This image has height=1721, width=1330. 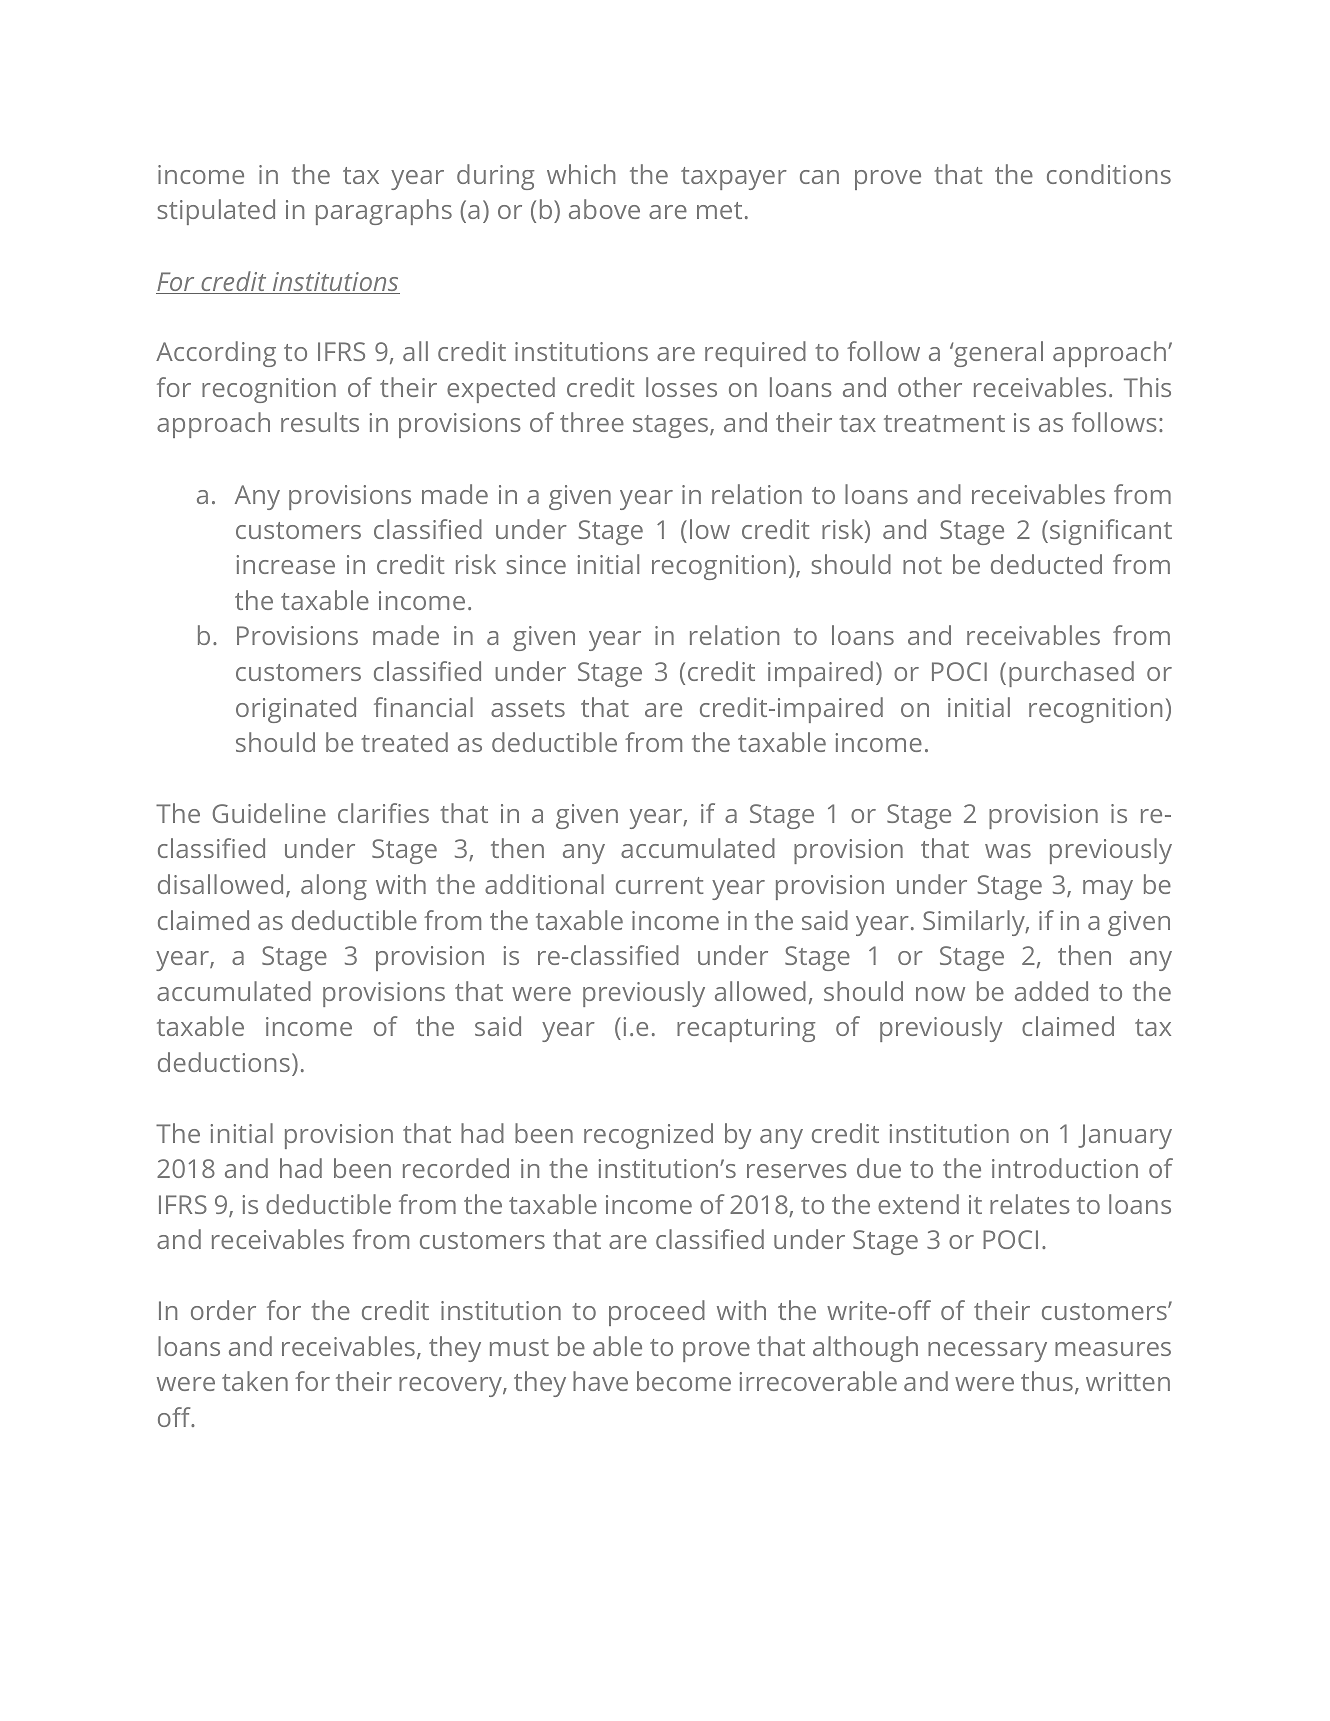 I want to click on current, so click(x=659, y=885).
